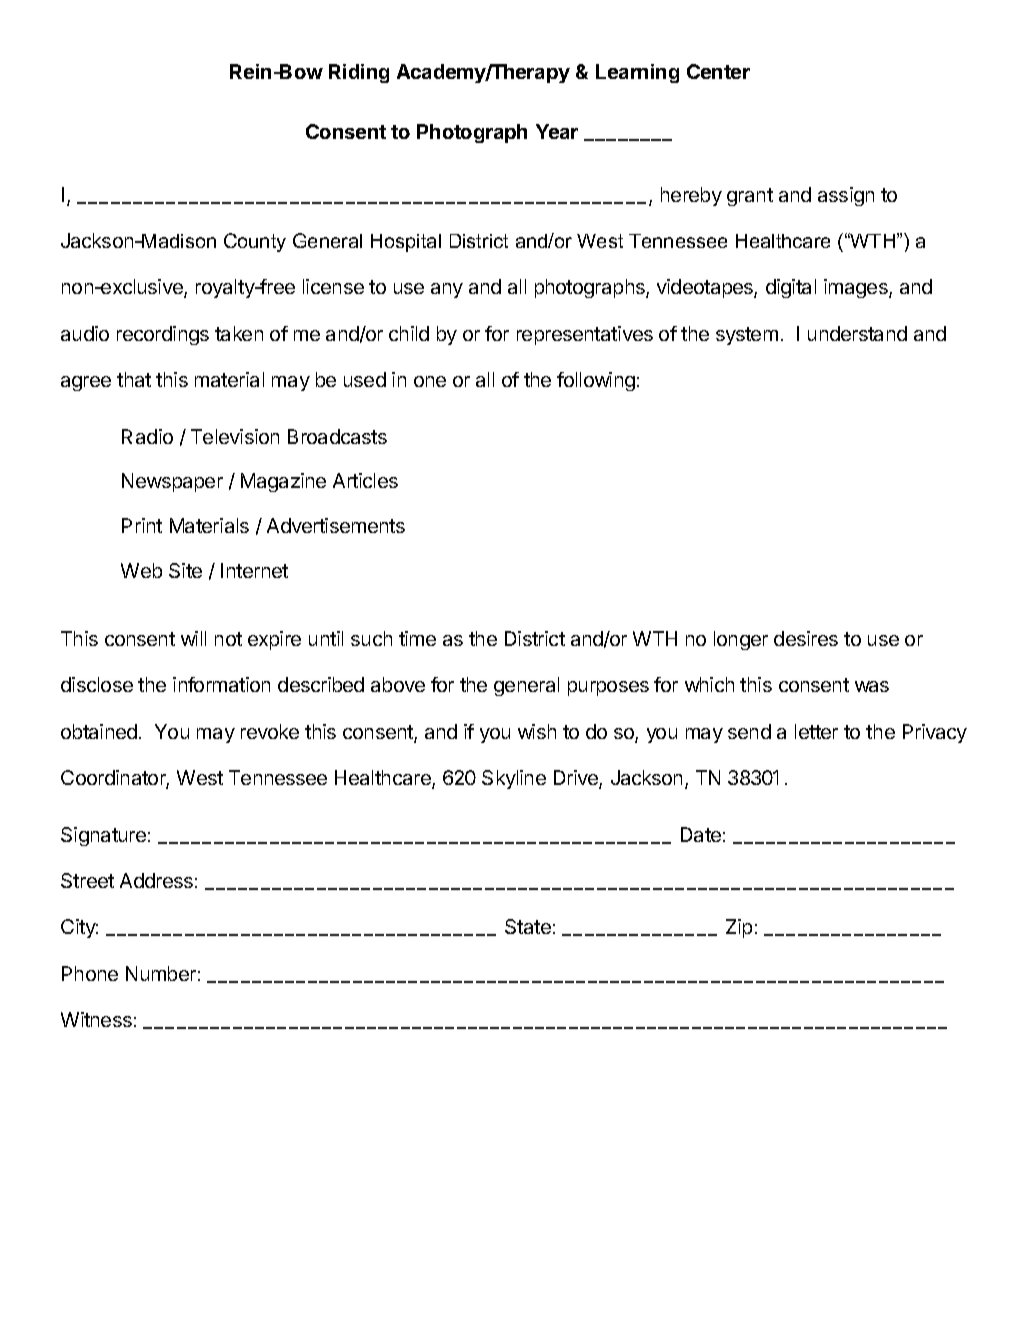 The height and width of the screenshot is (1330, 1028). I want to click on desires, so click(806, 638).
